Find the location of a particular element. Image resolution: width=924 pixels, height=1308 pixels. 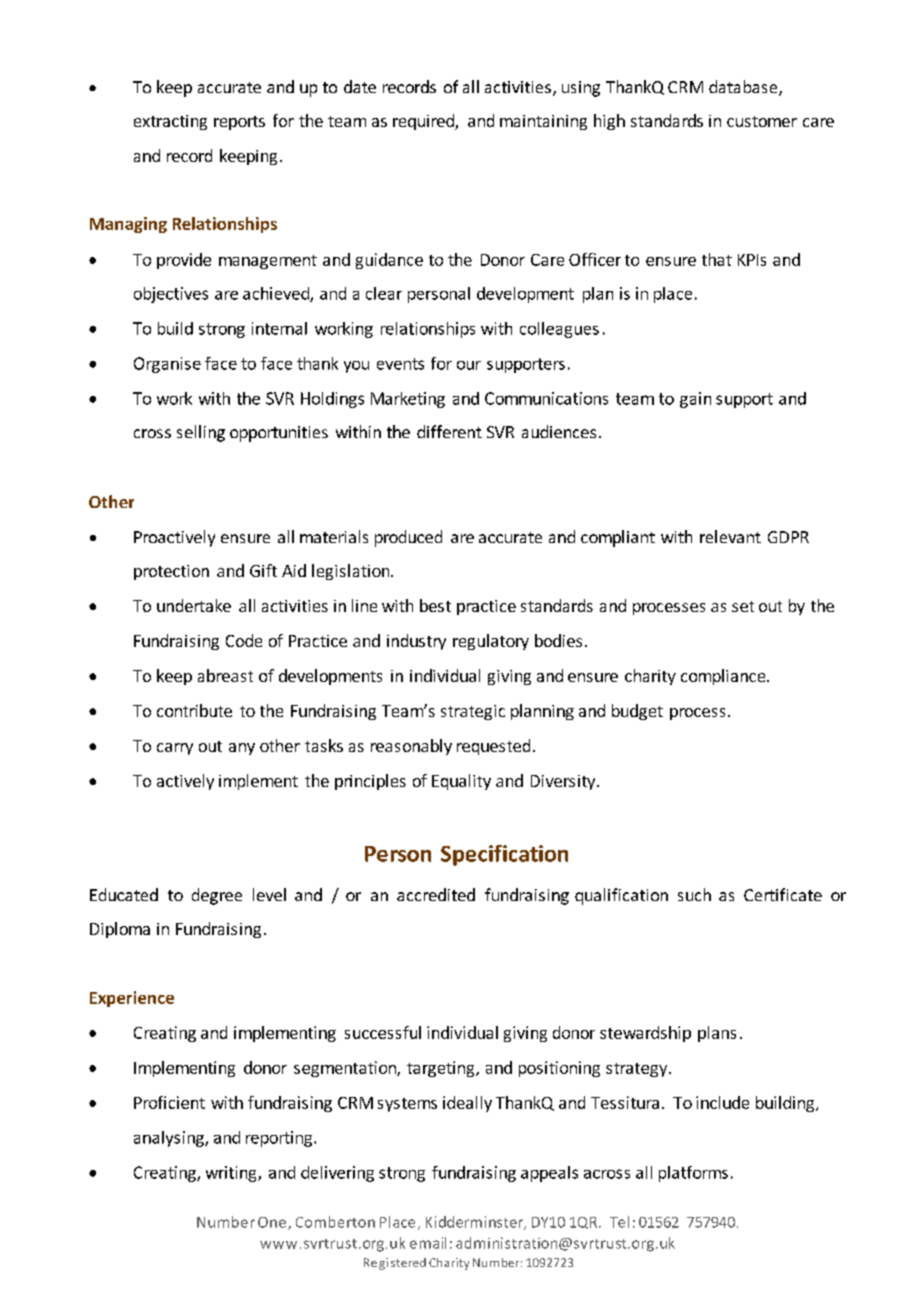

compliance is located at coordinates (724, 677).
